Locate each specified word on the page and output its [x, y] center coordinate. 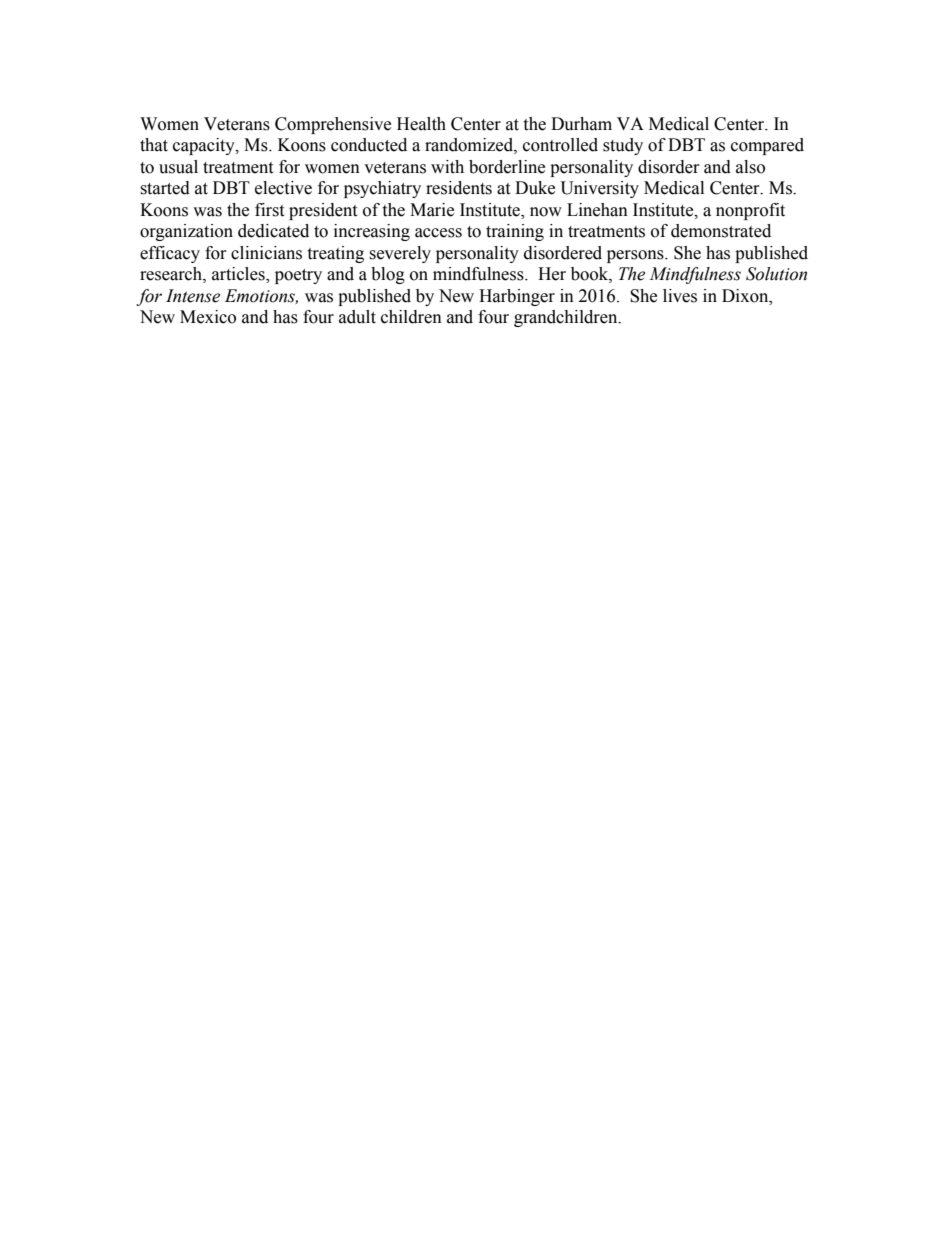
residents [459, 188]
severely [400, 254]
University [600, 189]
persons [636, 256]
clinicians [266, 253]
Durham [581, 124]
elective [283, 188]
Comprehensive [333, 125]
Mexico [208, 317]
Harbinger [517, 297]
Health [421, 124]
